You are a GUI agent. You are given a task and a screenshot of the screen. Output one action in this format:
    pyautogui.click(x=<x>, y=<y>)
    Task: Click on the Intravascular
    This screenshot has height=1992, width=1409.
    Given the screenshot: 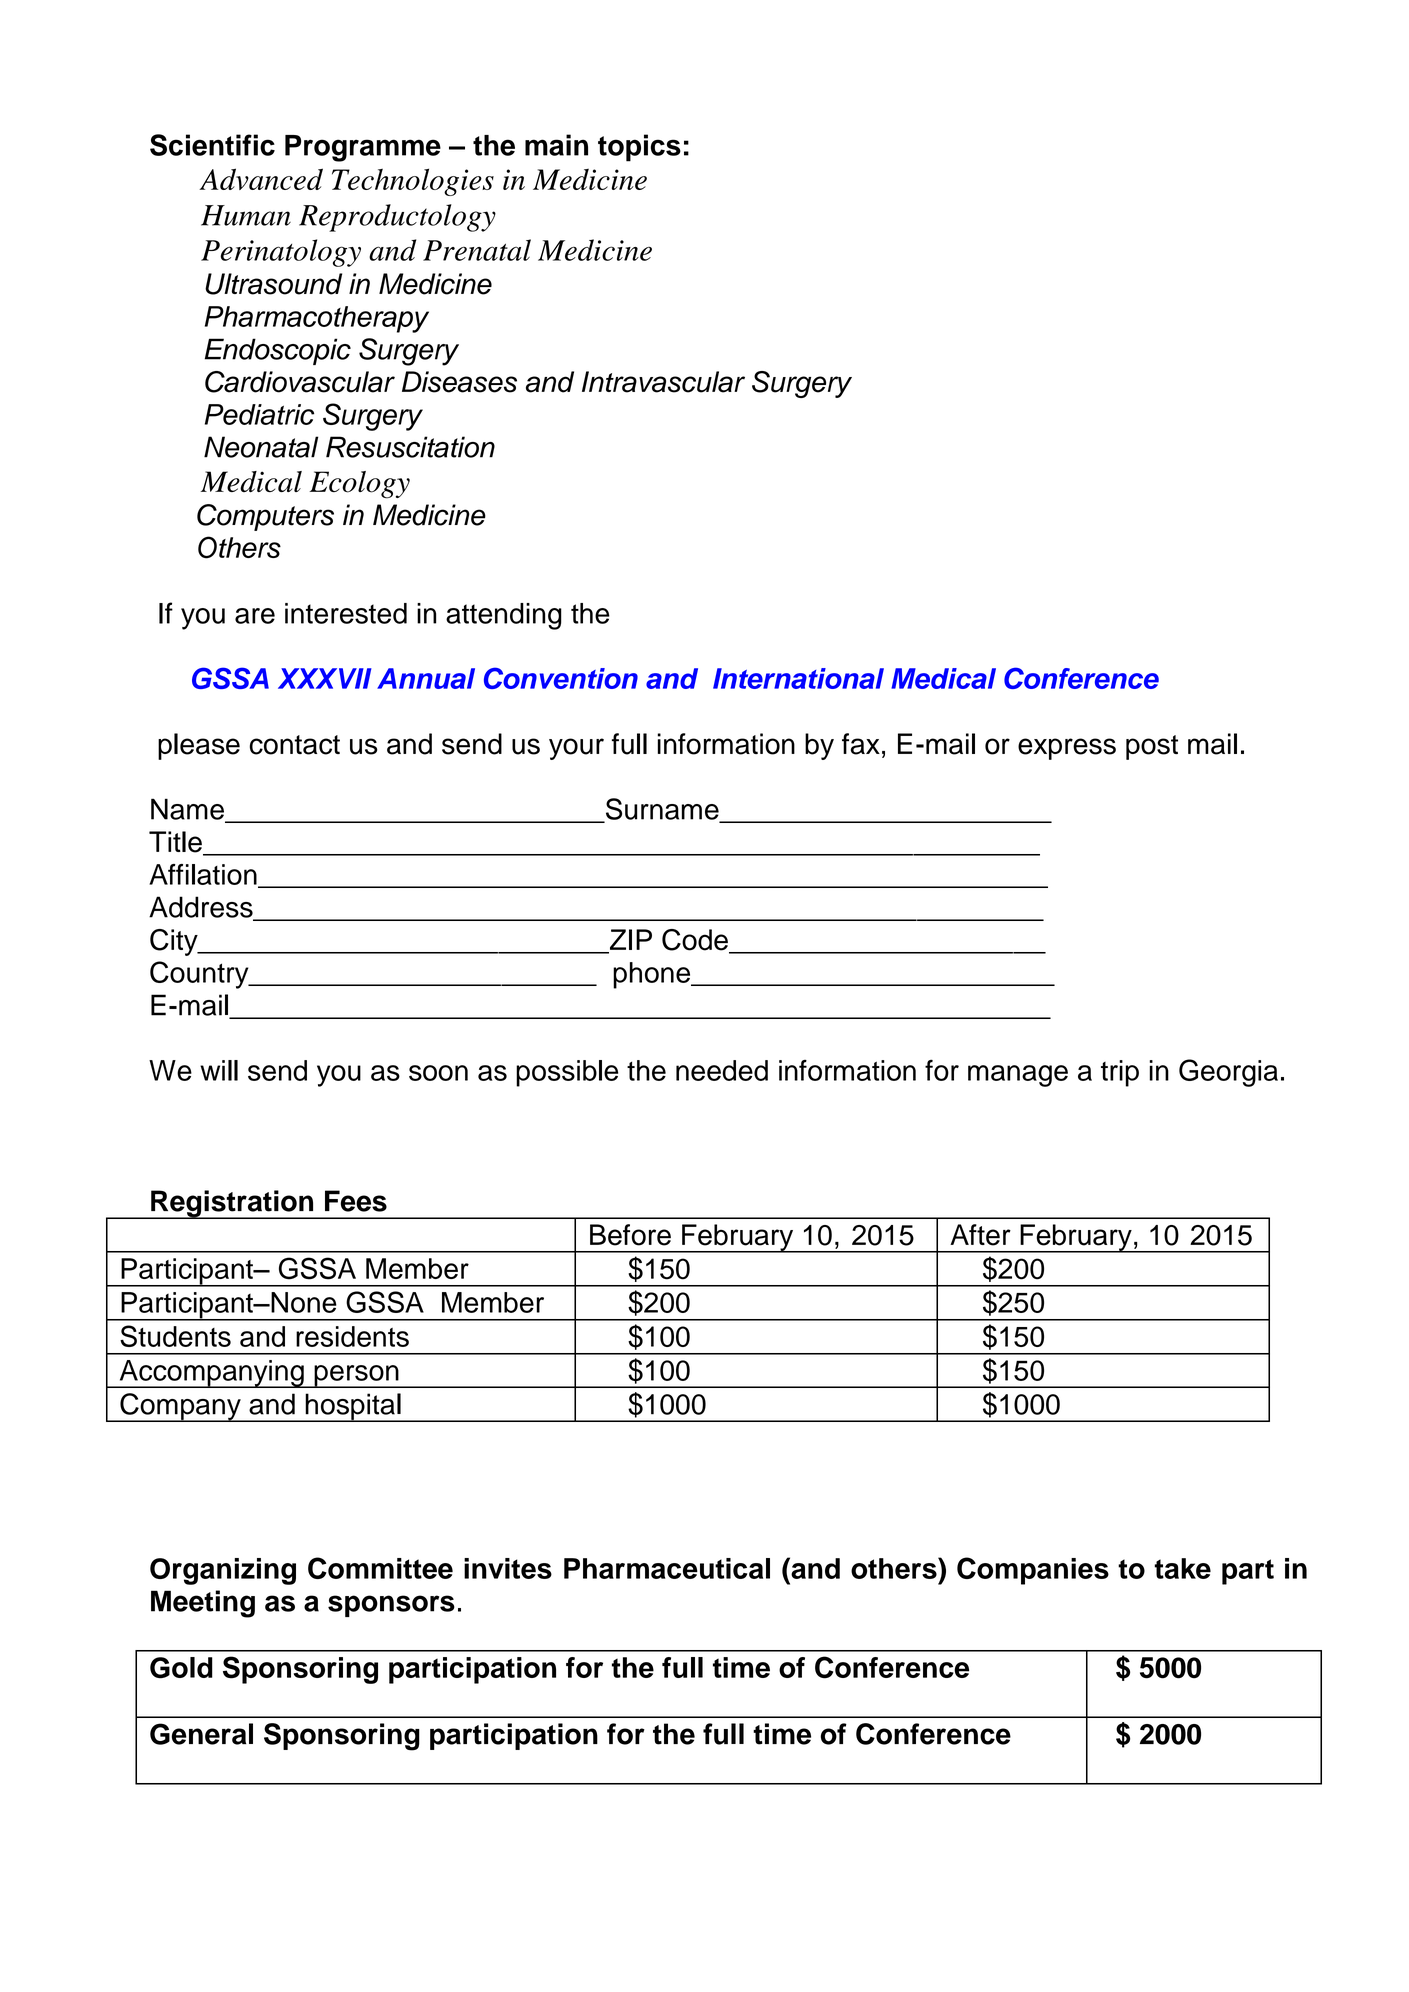 What is the action you would take?
    pyautogui.click(x=663, y=382)
